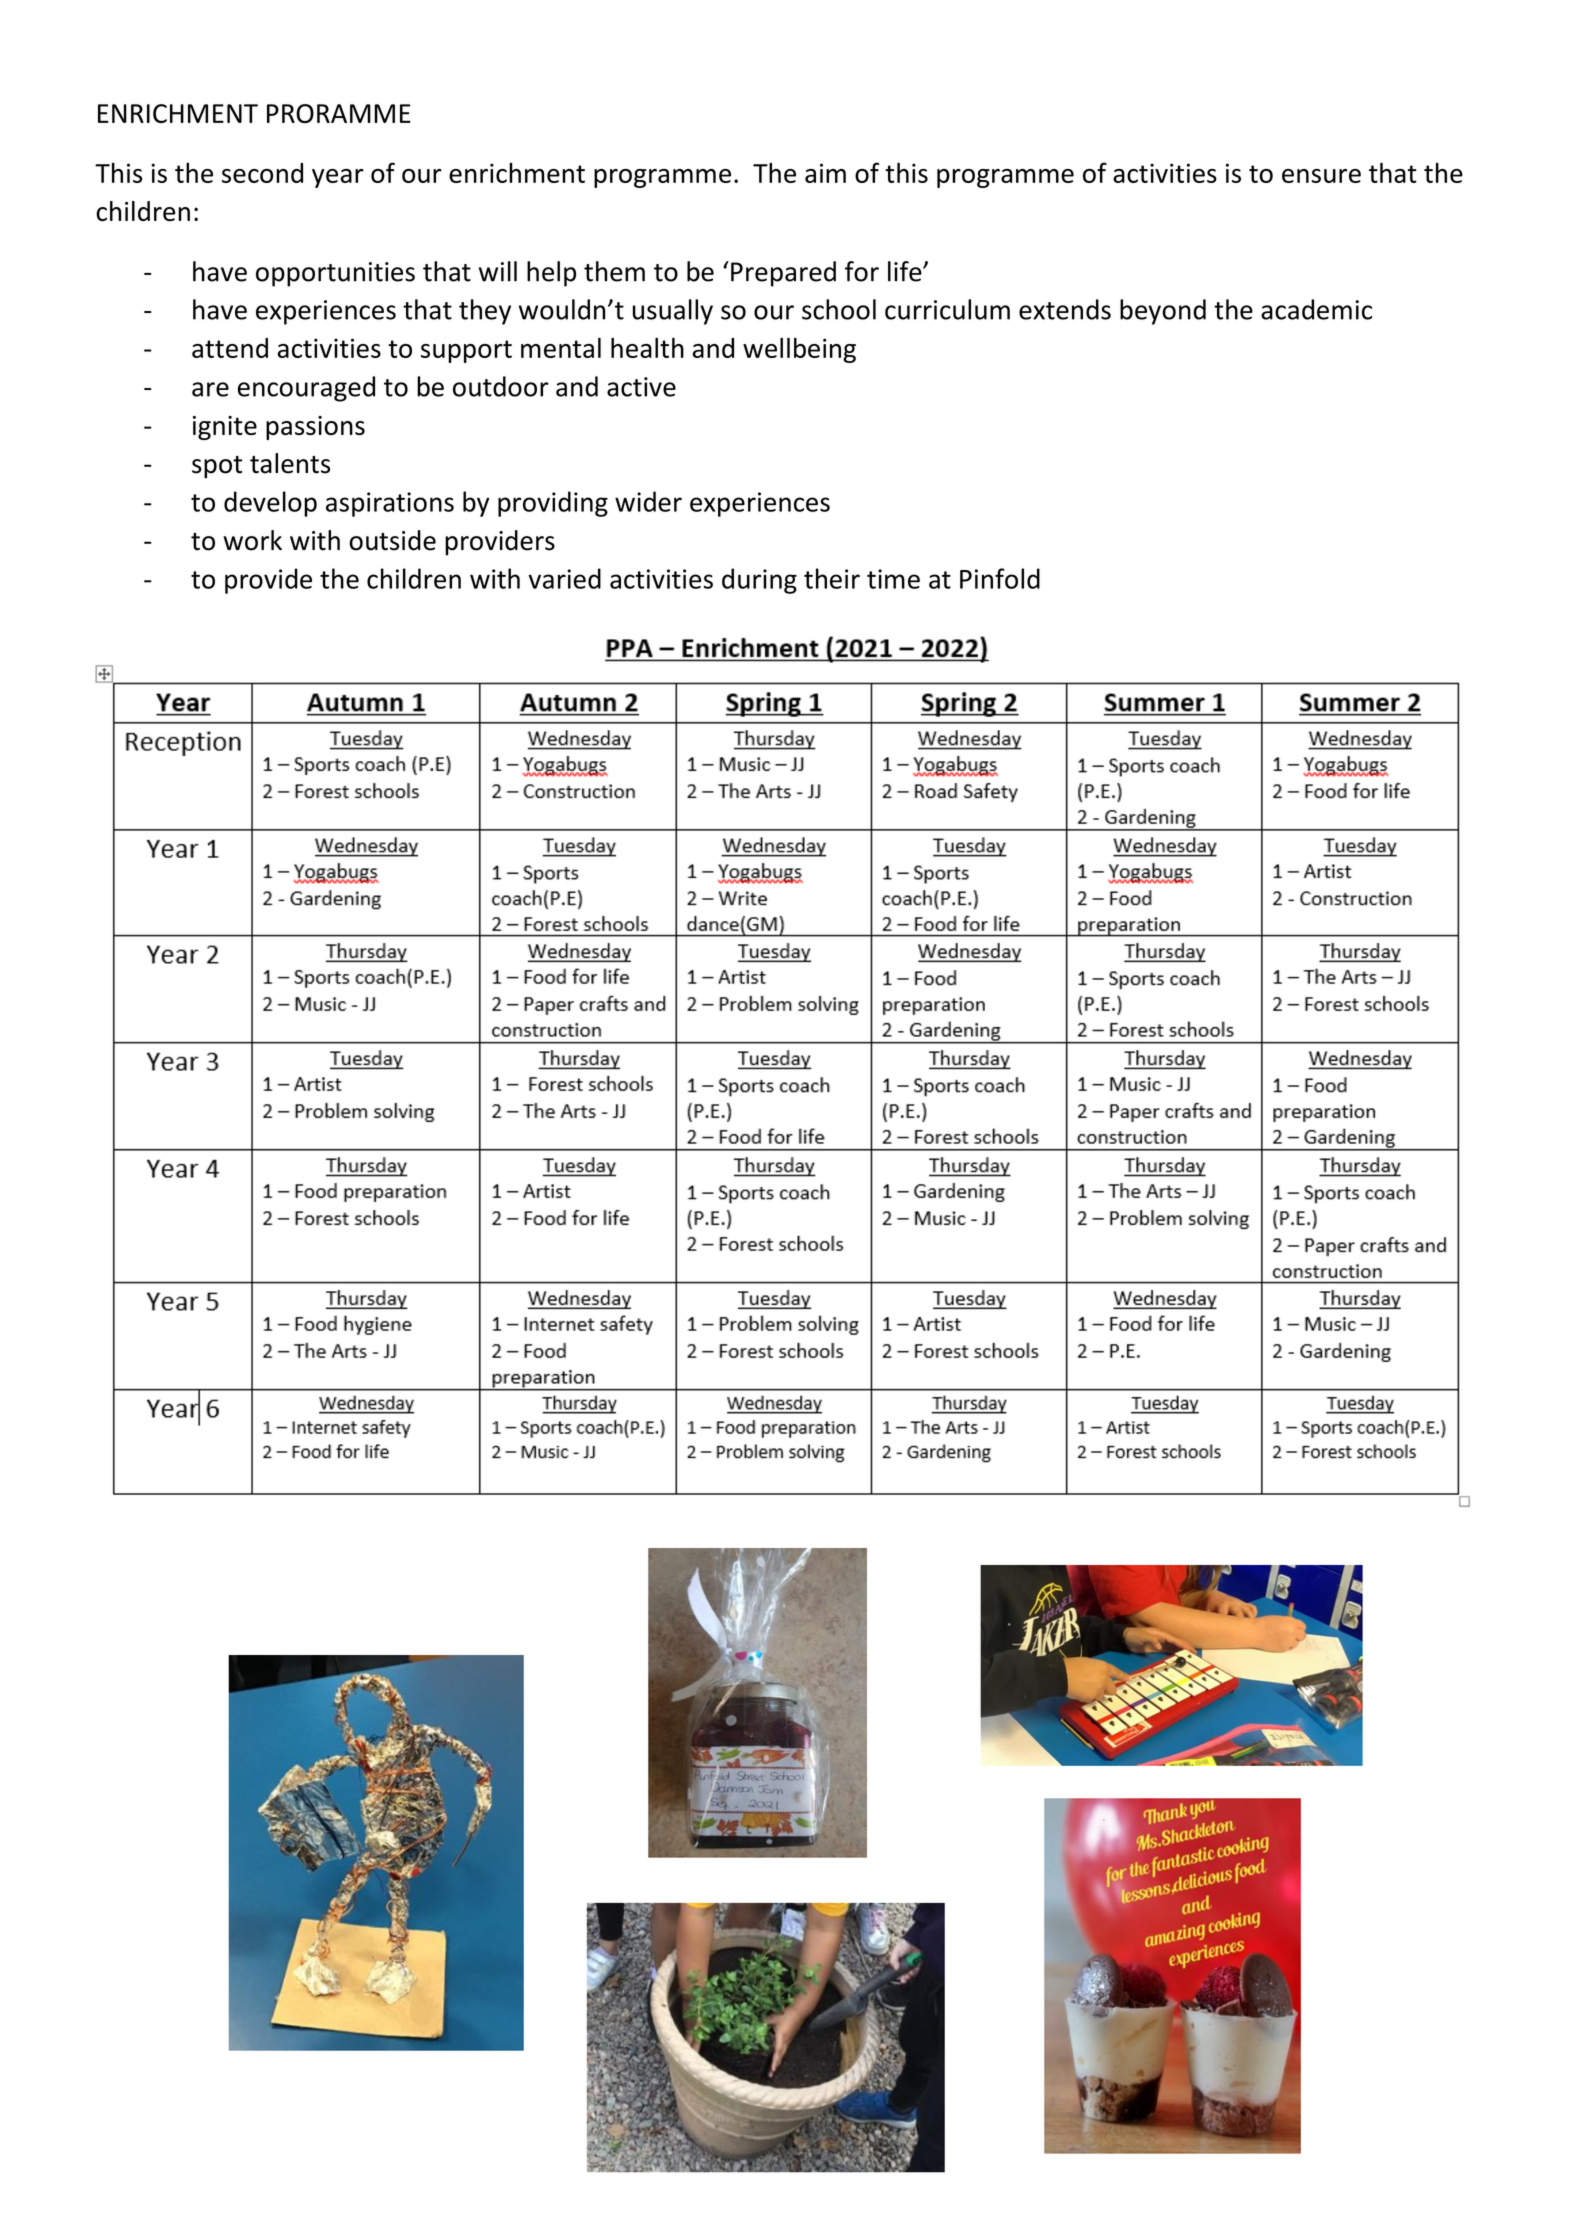  I want to click on academic, so click(1316, 309).
